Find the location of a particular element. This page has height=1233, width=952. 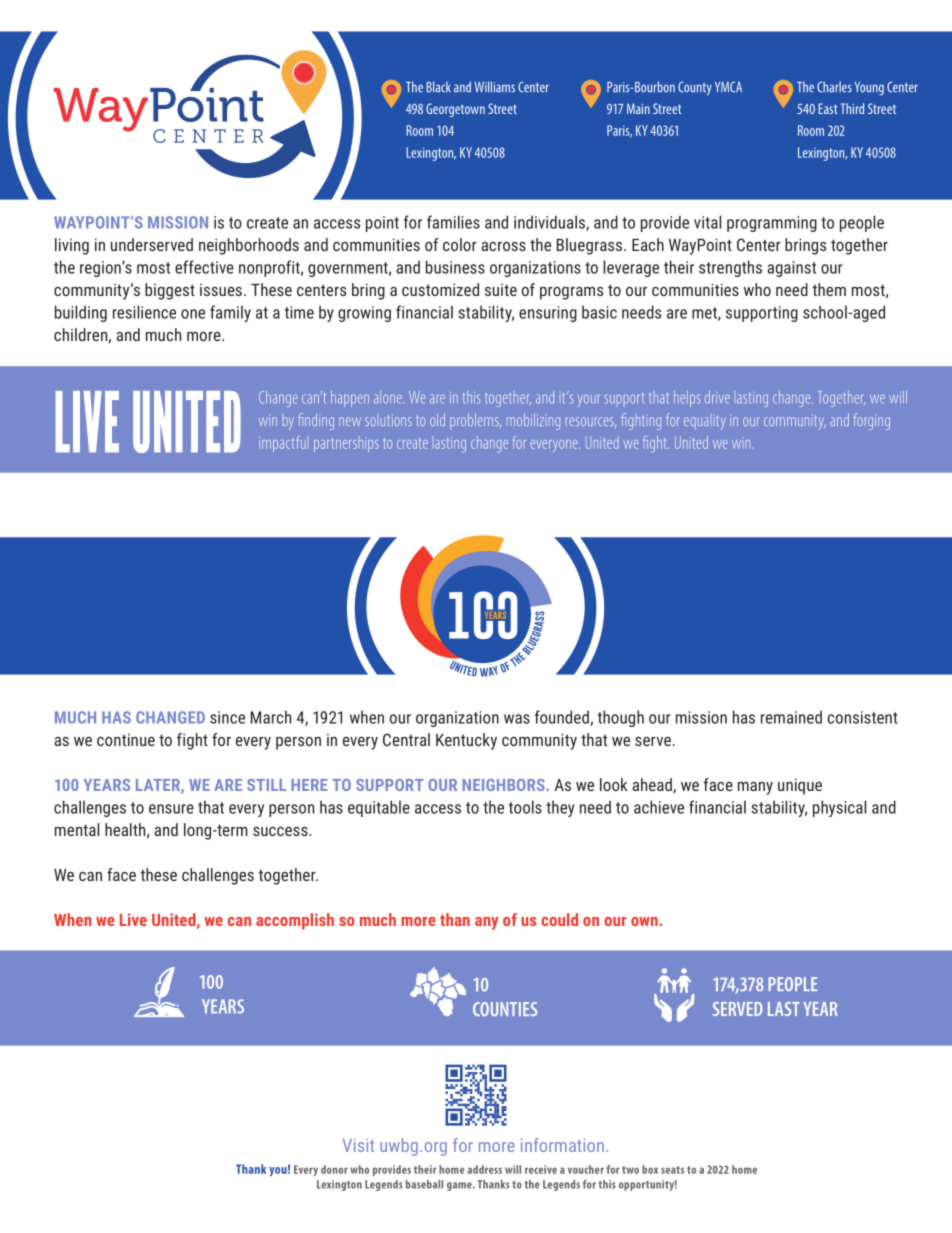

Visit is located at coordinates (358, 1145).
